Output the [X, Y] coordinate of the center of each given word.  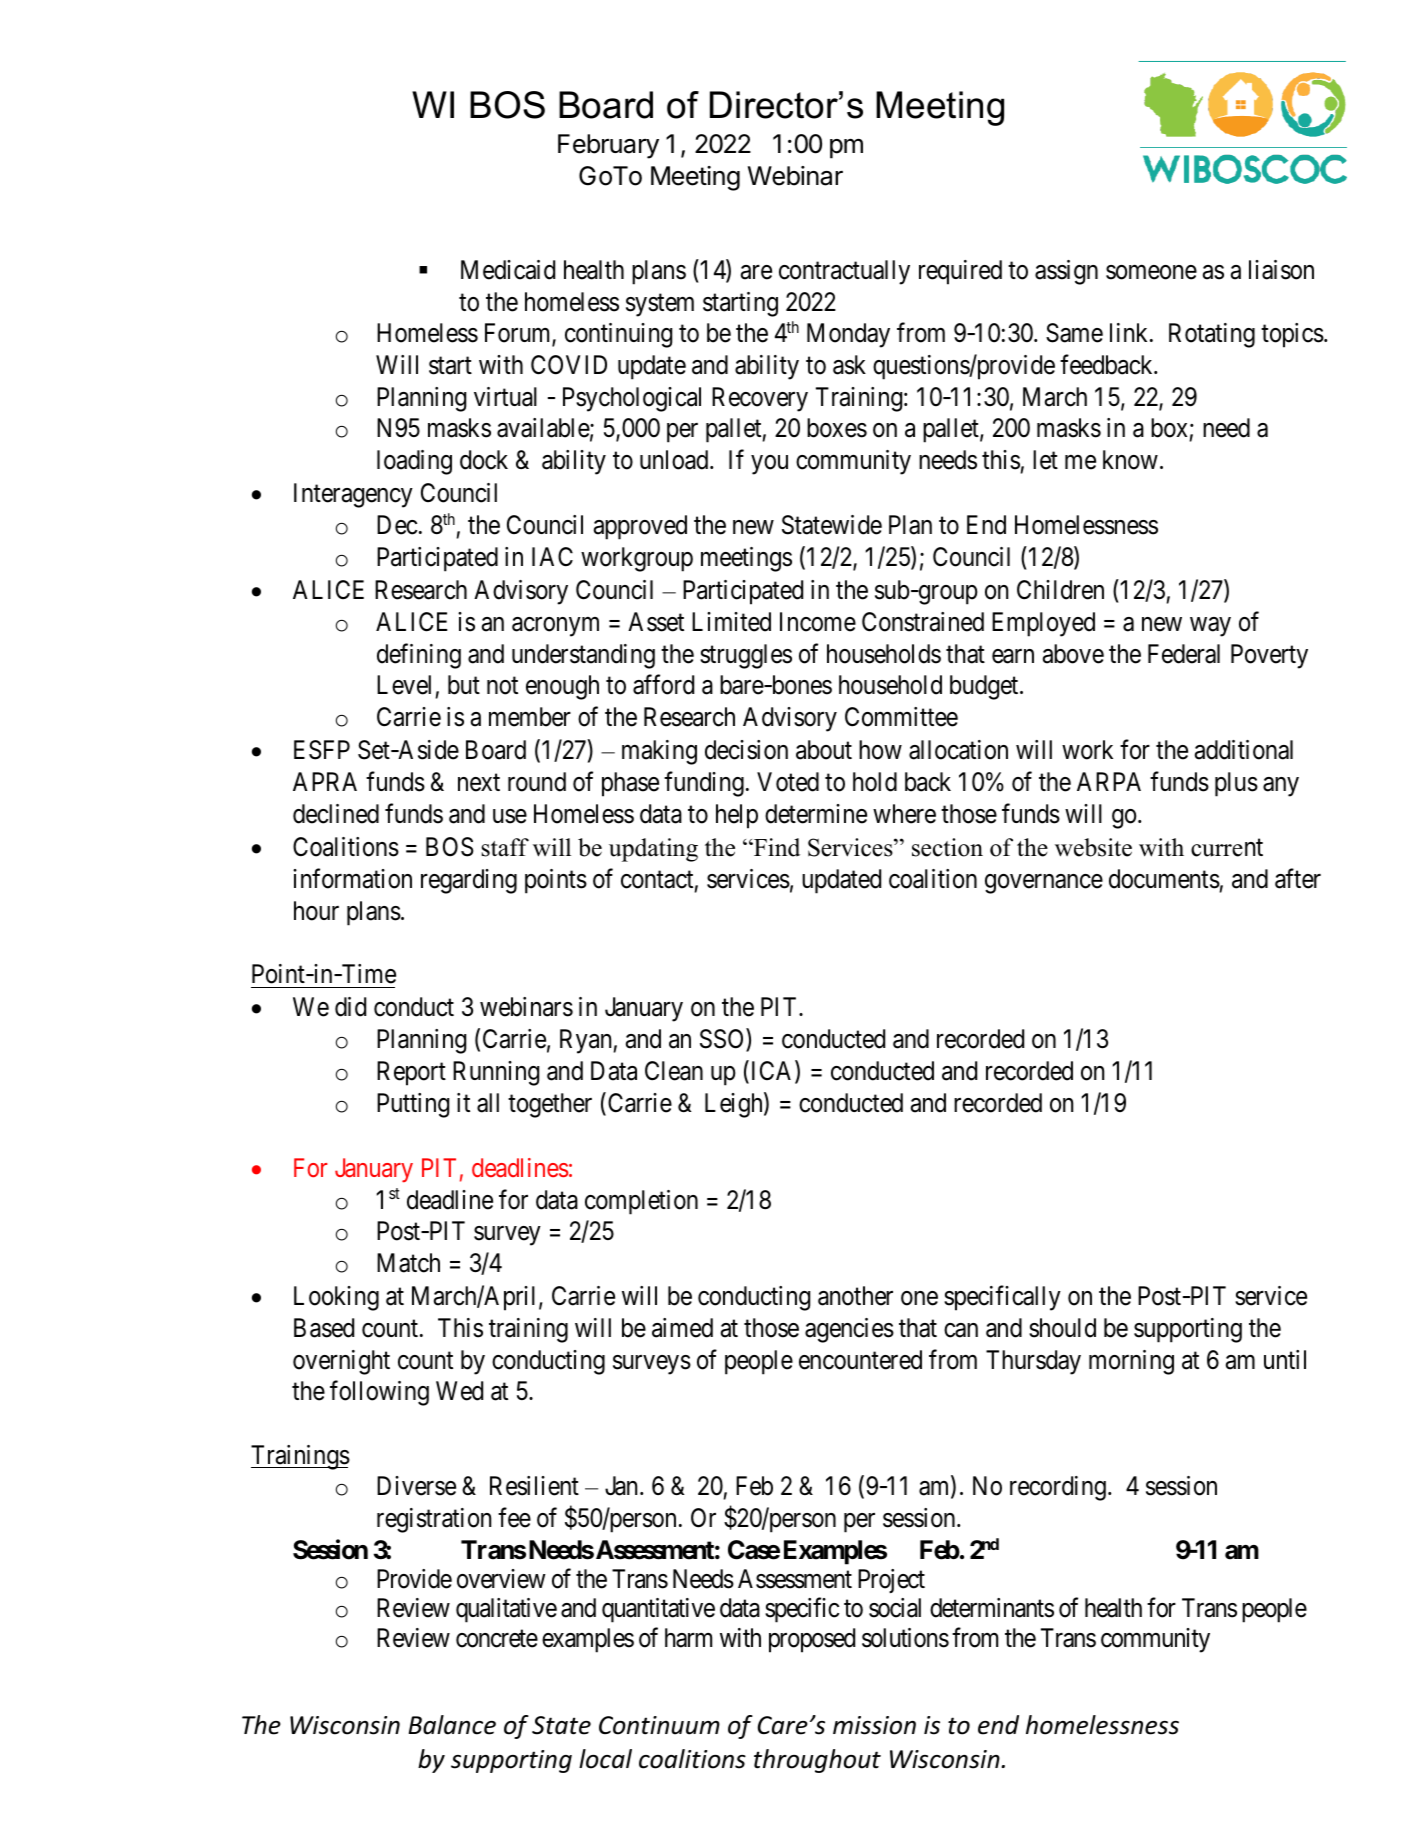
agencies [849, 1330]
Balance [452, 1725]
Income [818, 622]
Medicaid [508, 270]
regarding [469, 881]
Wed [459, 1391]
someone [1151, 272]
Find [776, 847]
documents [1164, 879]
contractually [844, 272]
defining [419, 656]
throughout [817, 1761]
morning [1131, 1362]
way [1210, 627]
